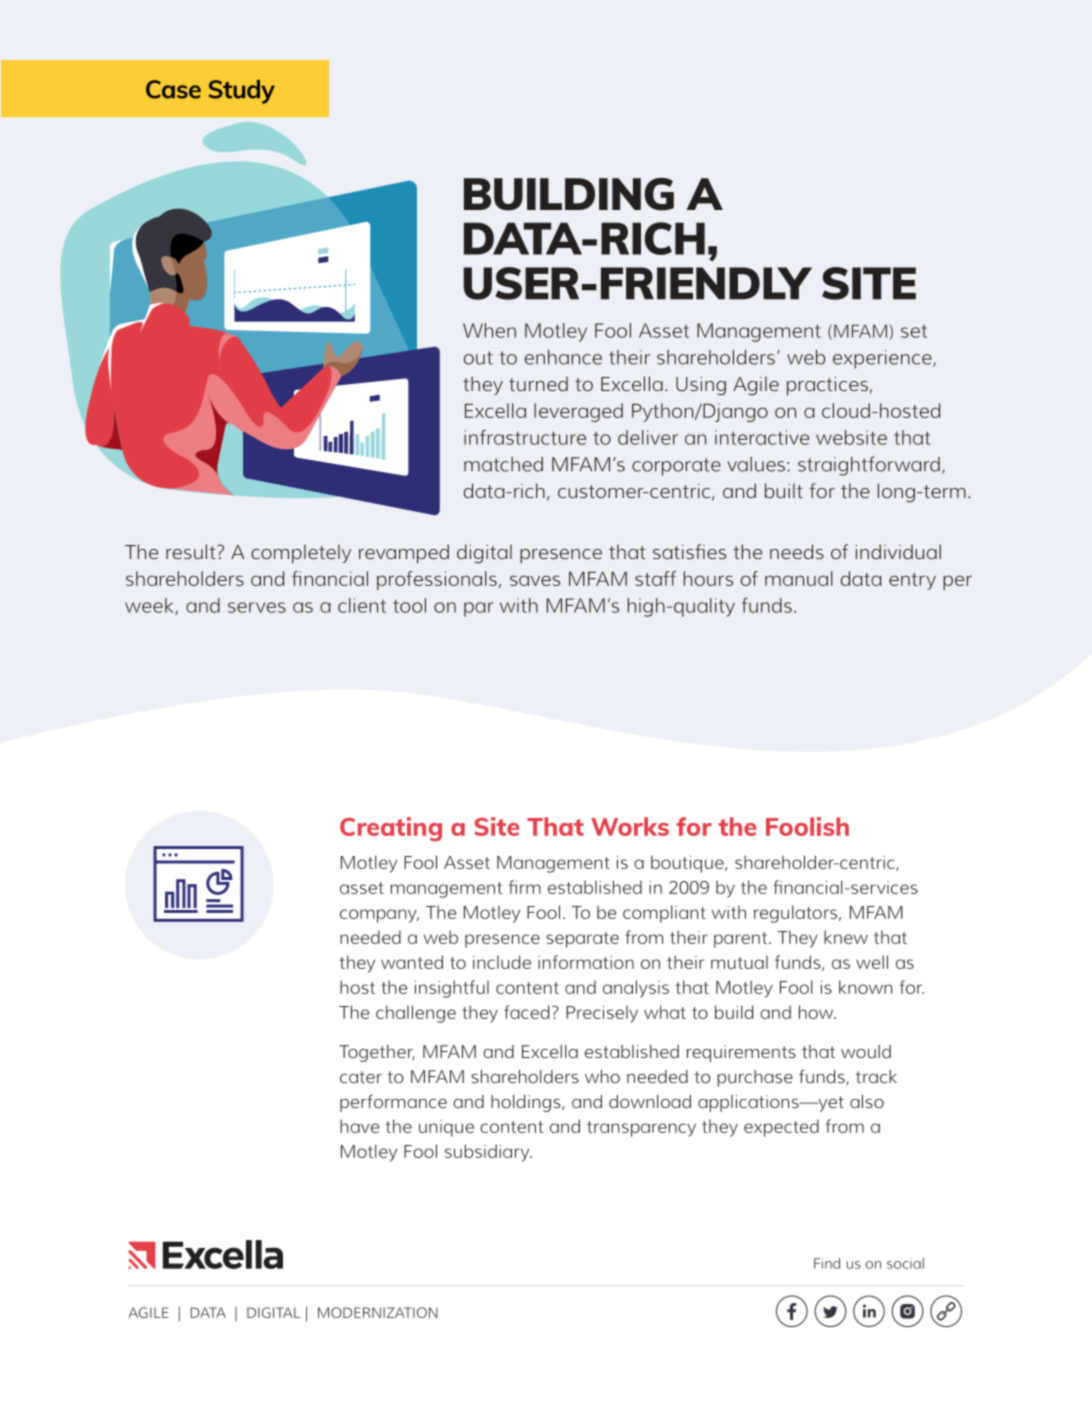  I want to click on manual, so click(799, 578).
